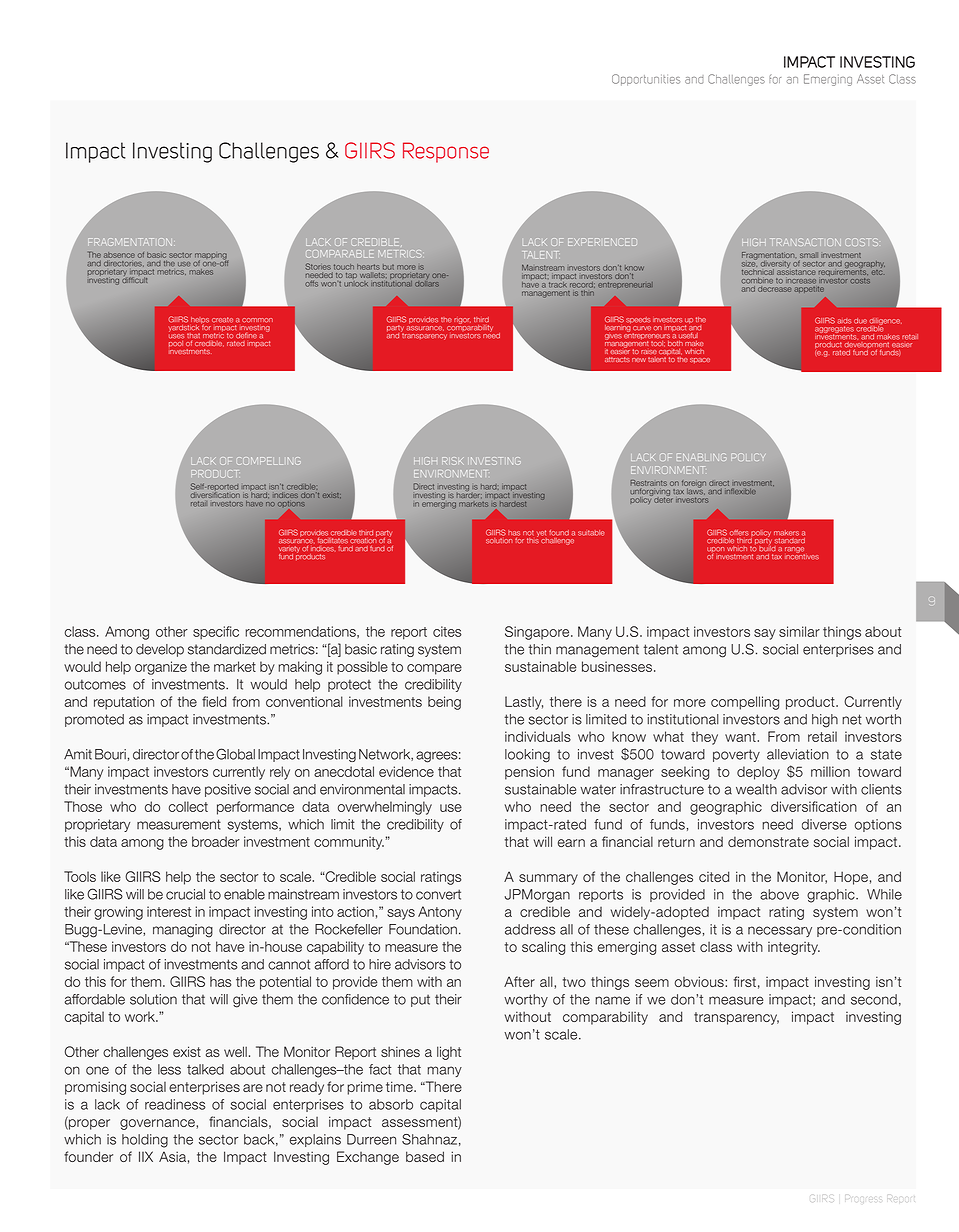  Describe the element at coordinates (119, 255) in the document. I see `absence` at that location.
